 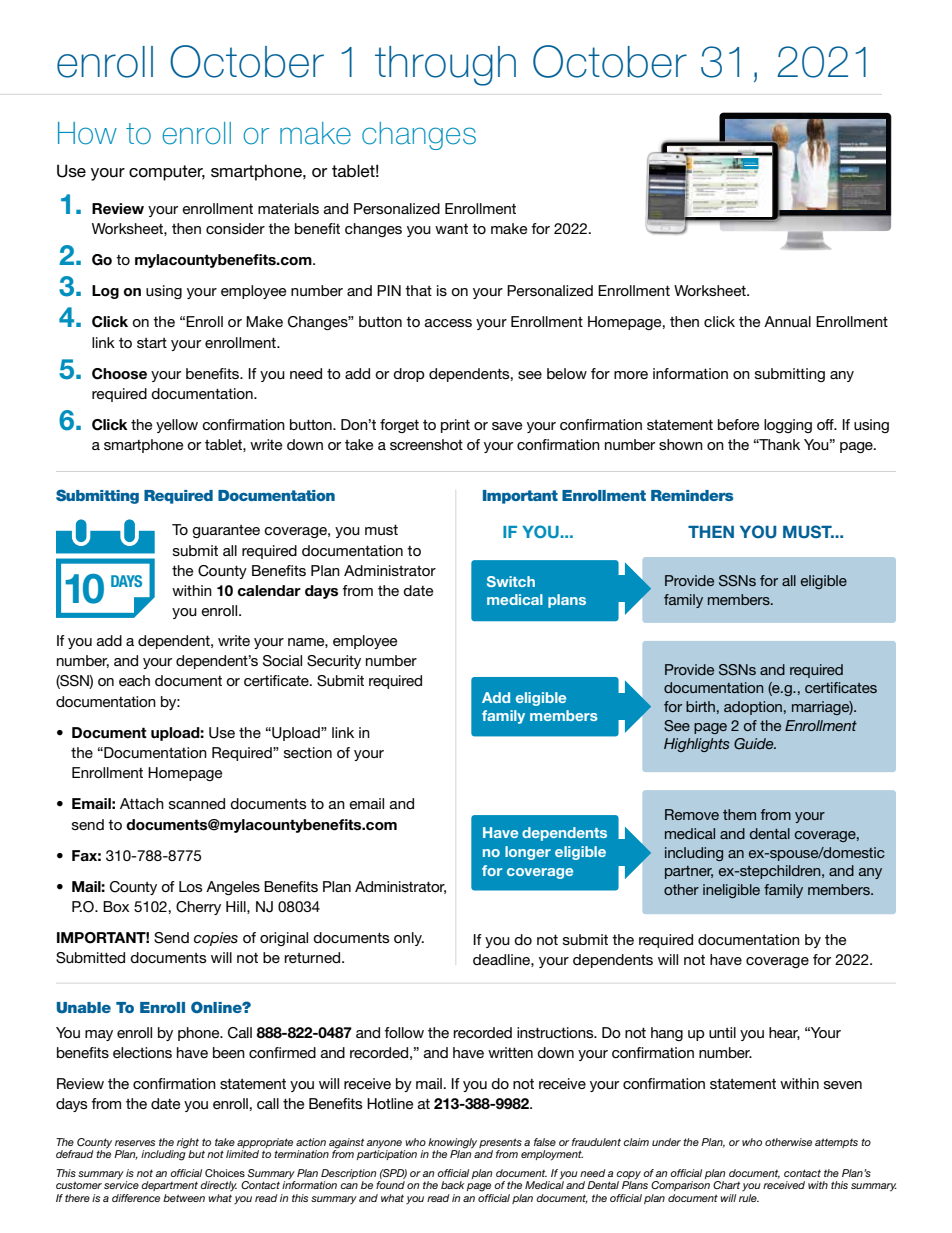 I want to click on through, so click(x=445, y=66).
